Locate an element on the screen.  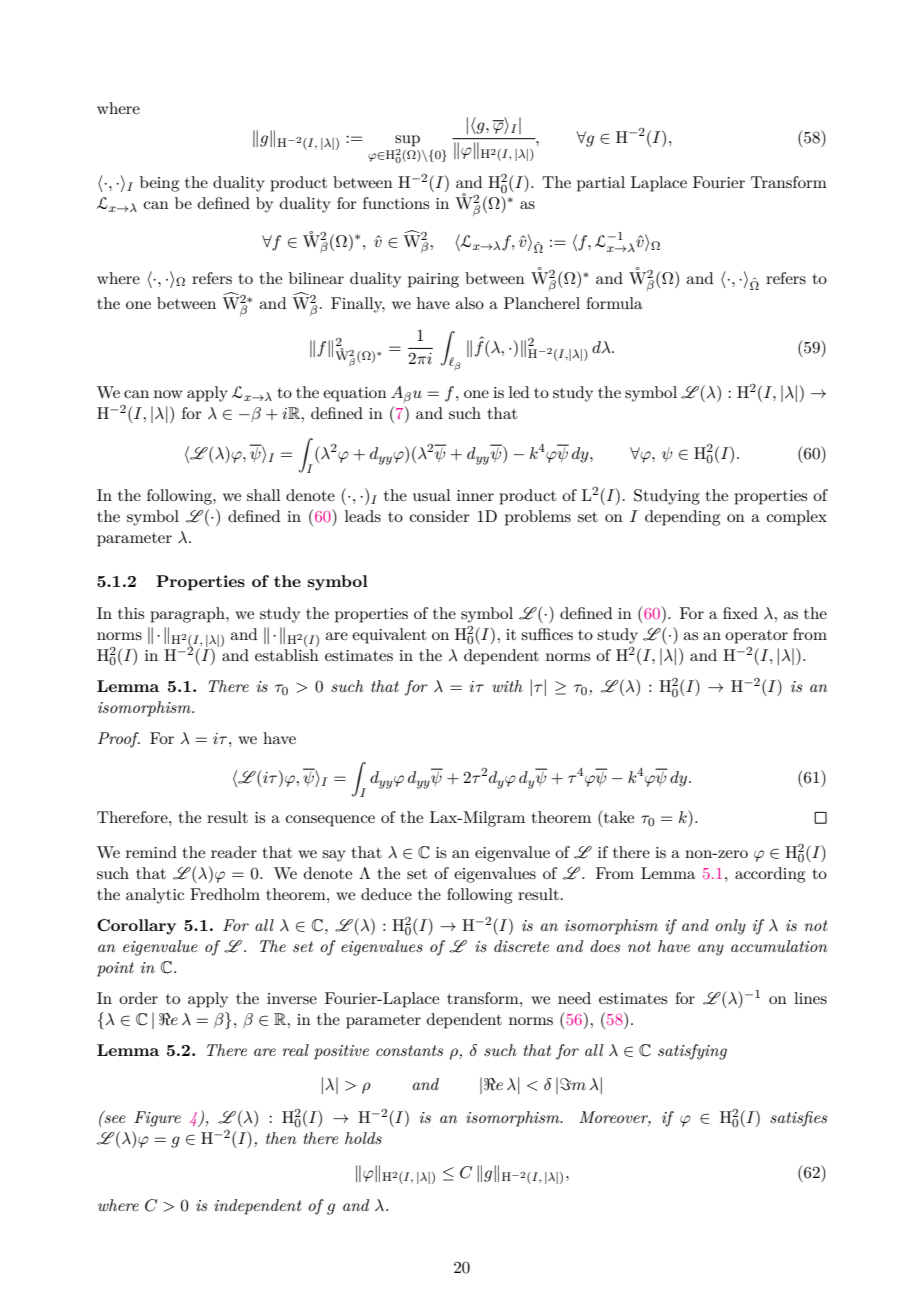
satisfies is located at coordinates (798, 1119).
